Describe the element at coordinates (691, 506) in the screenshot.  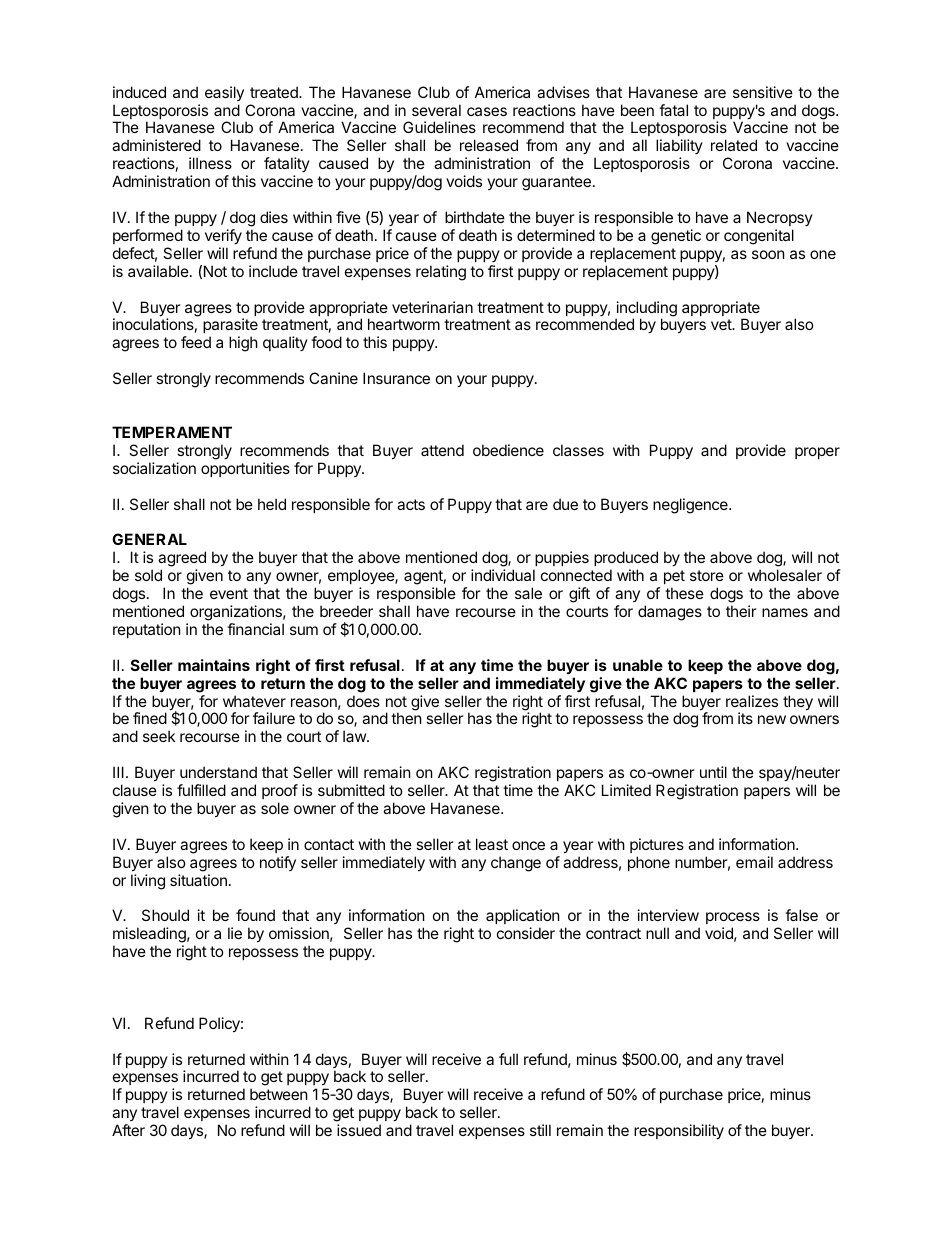
I see `negligence` at that location.
